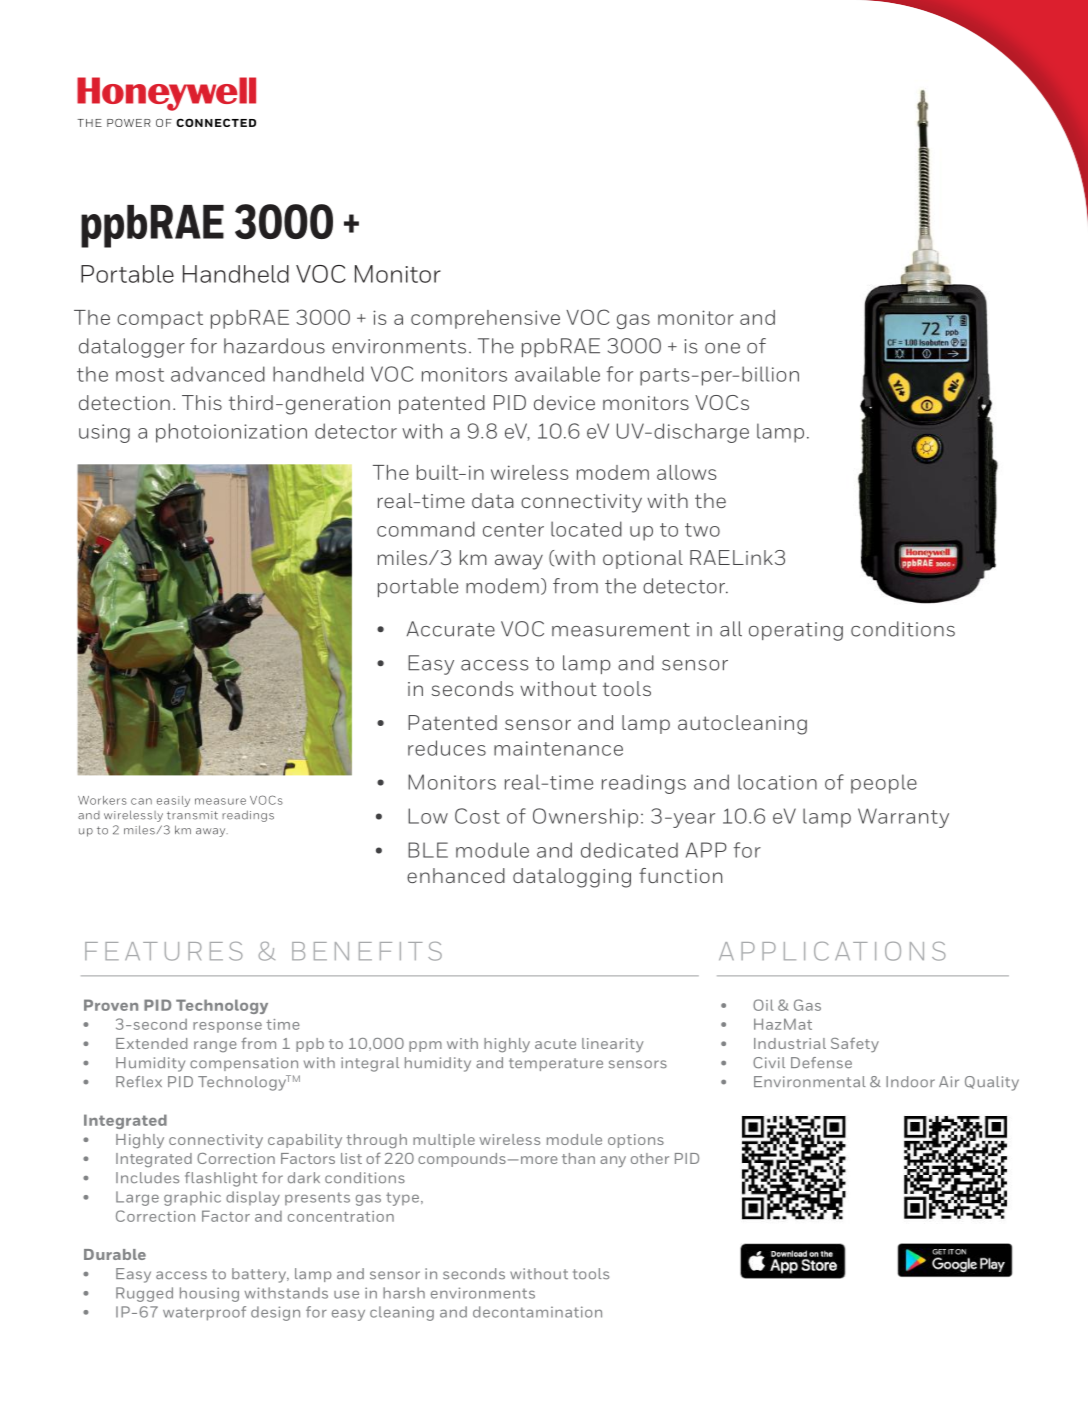 The image size is (1088, 1407). I want to click on decontamination, so click(537, 1312).
